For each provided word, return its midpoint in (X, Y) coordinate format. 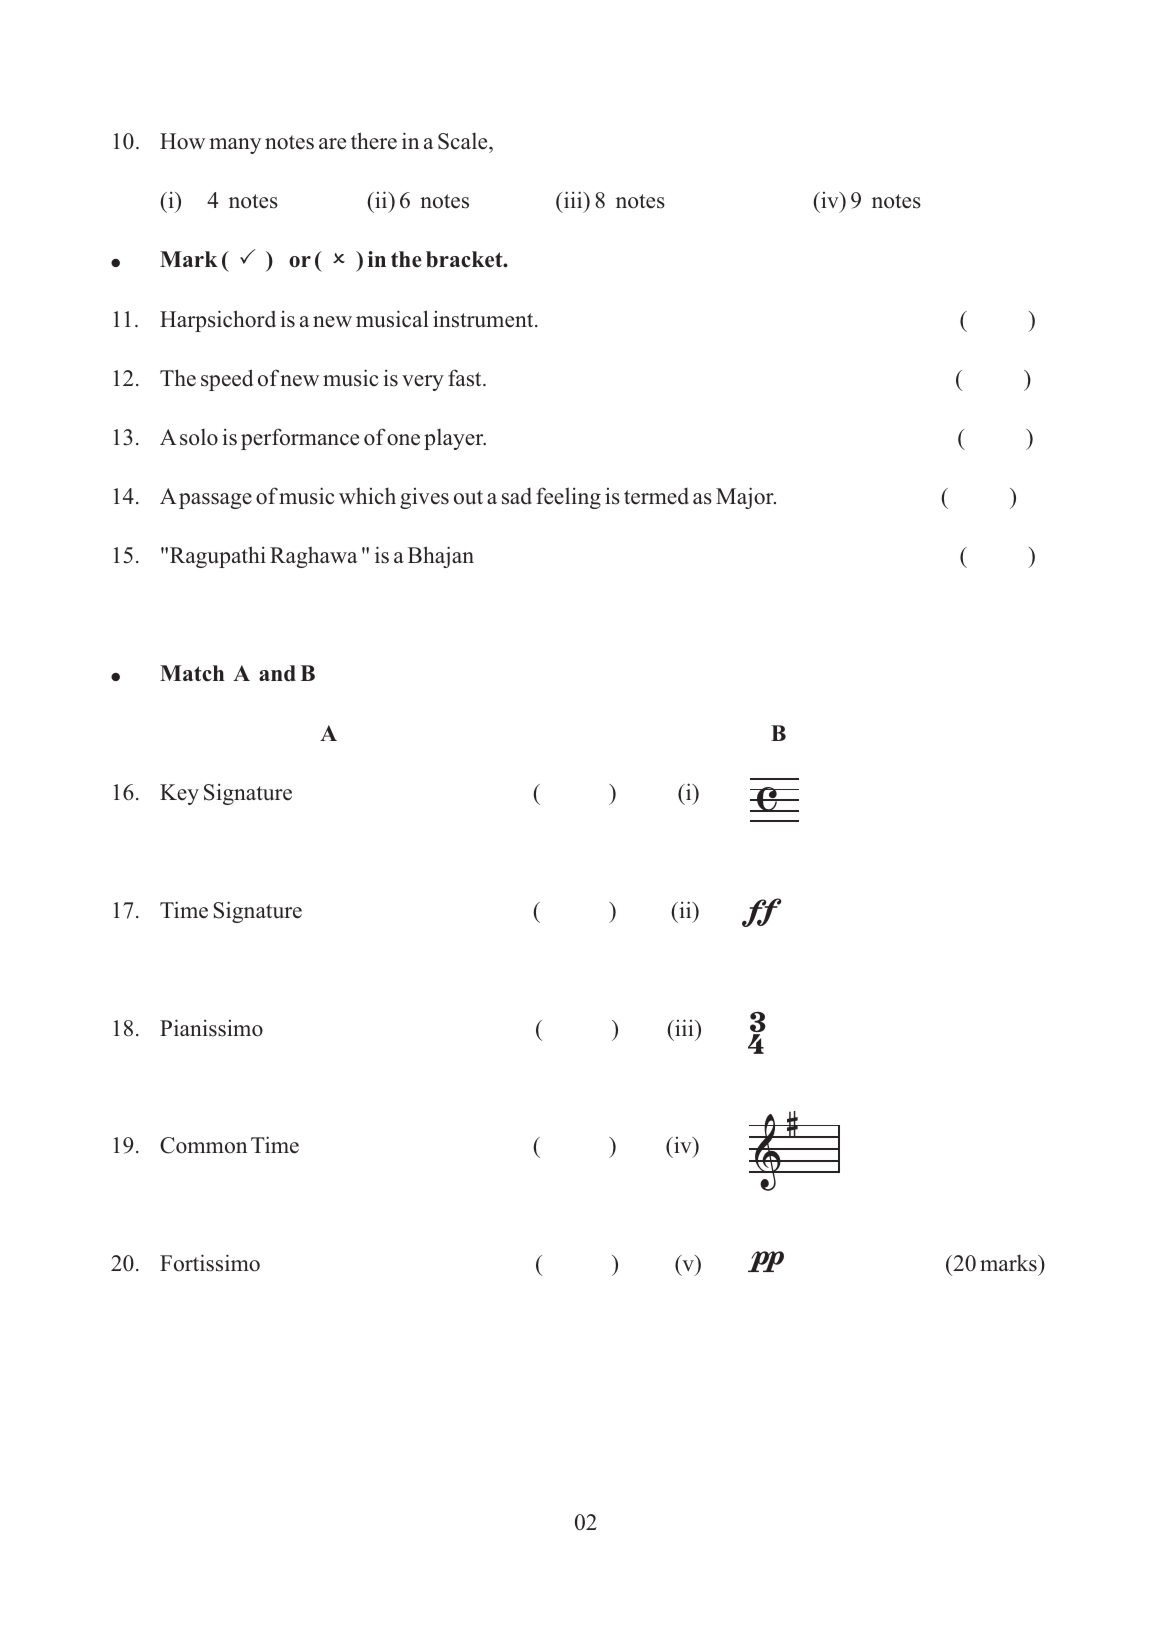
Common (203, 1145)
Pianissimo (211, 1028)
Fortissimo (210, 1263)
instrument (484, 319)
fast (466, 378)
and (277, 673)
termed (656, 496)
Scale (464, 141)
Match (192, 673)
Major (746, 498)
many (235, 146)
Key (179, 794)
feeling (568, 498)
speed (227, 380)
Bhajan (441, 557)
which (367, 496)
